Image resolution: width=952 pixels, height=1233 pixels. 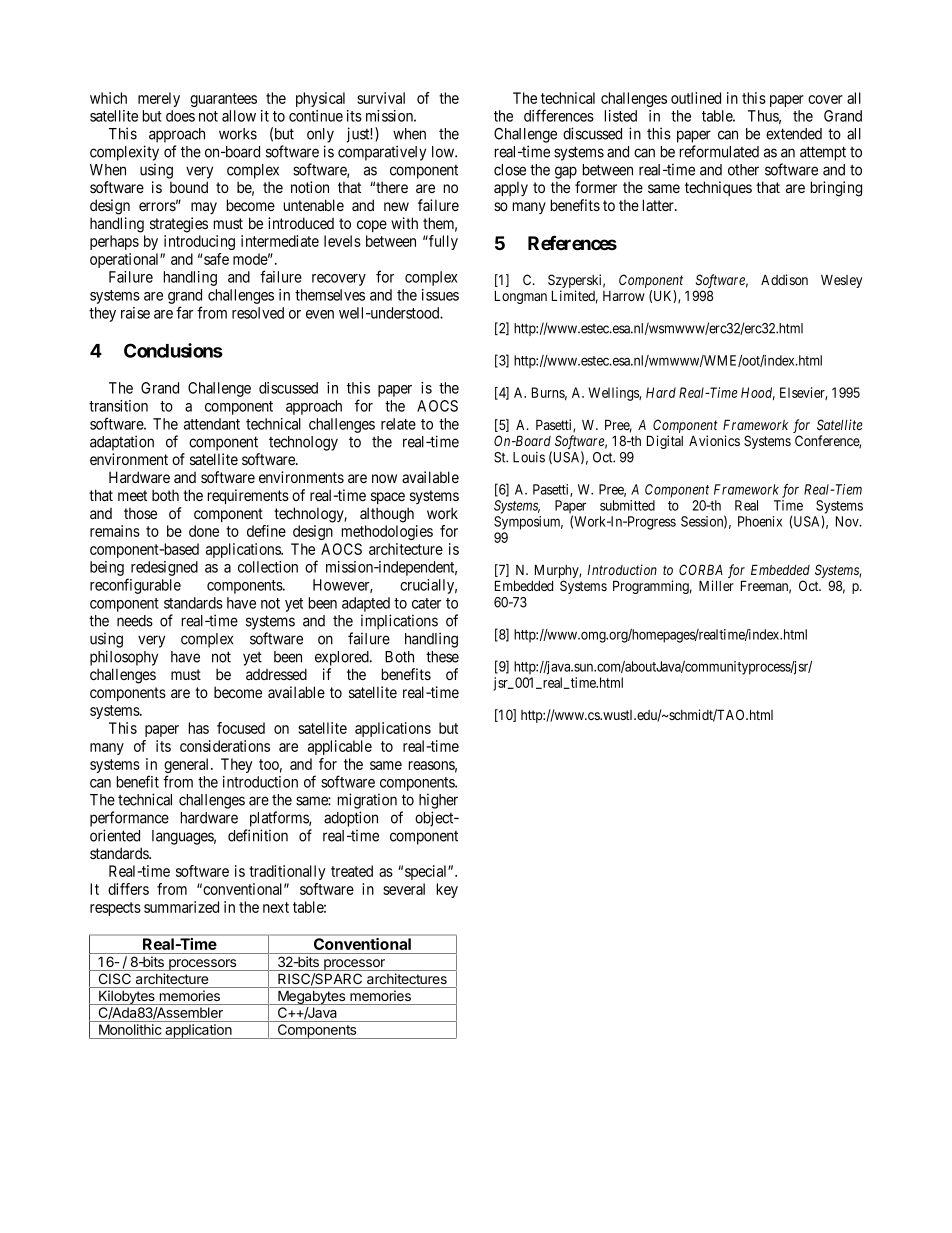 What do you see at coordinates (181, 907) in the screenshot?
I see `summarized` at bounding box center [181, 907].
